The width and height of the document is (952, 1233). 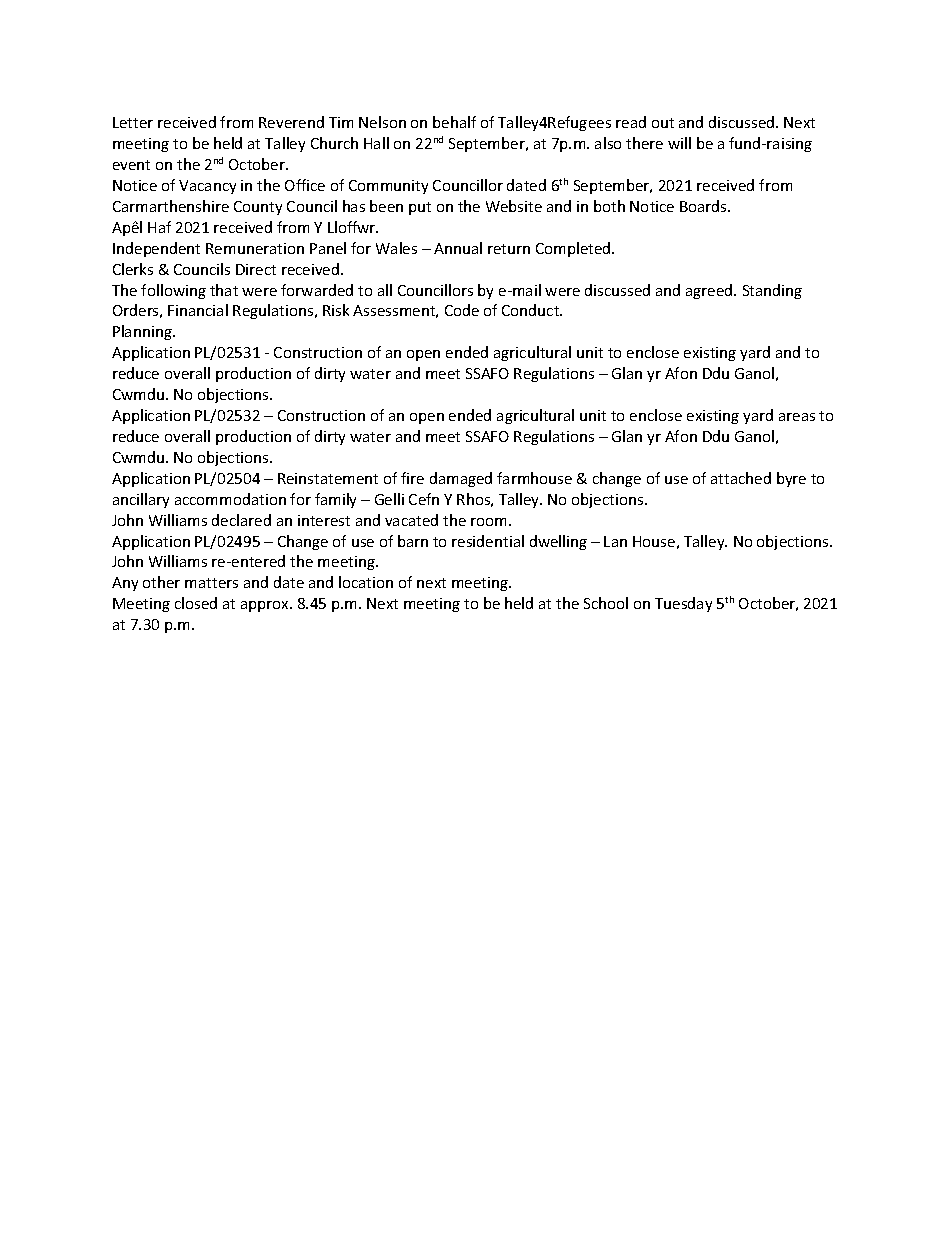 I want to click on matters, so click(x=211, y=583).
